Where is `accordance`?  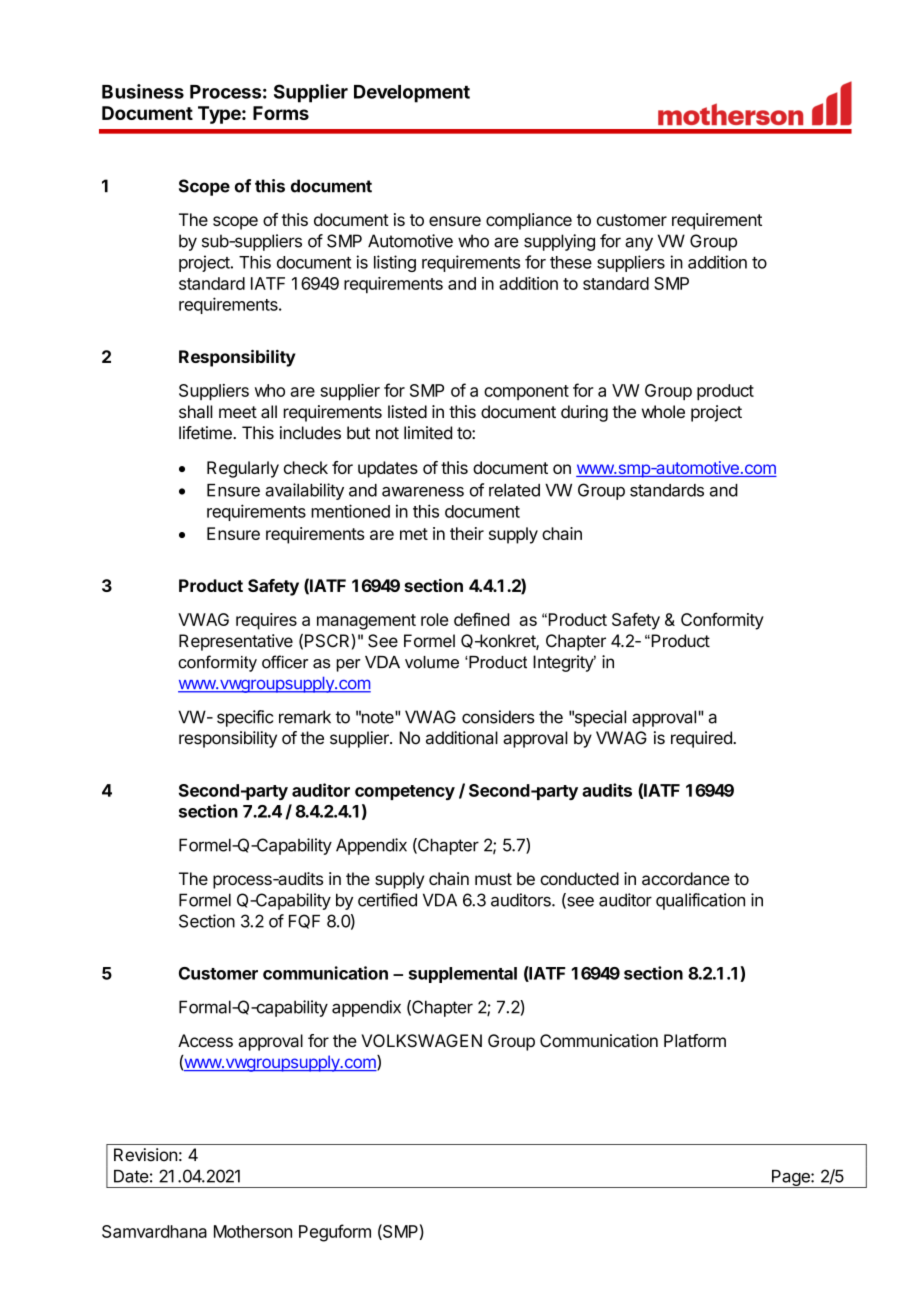 accordance is located at coordinates (686, 879).
